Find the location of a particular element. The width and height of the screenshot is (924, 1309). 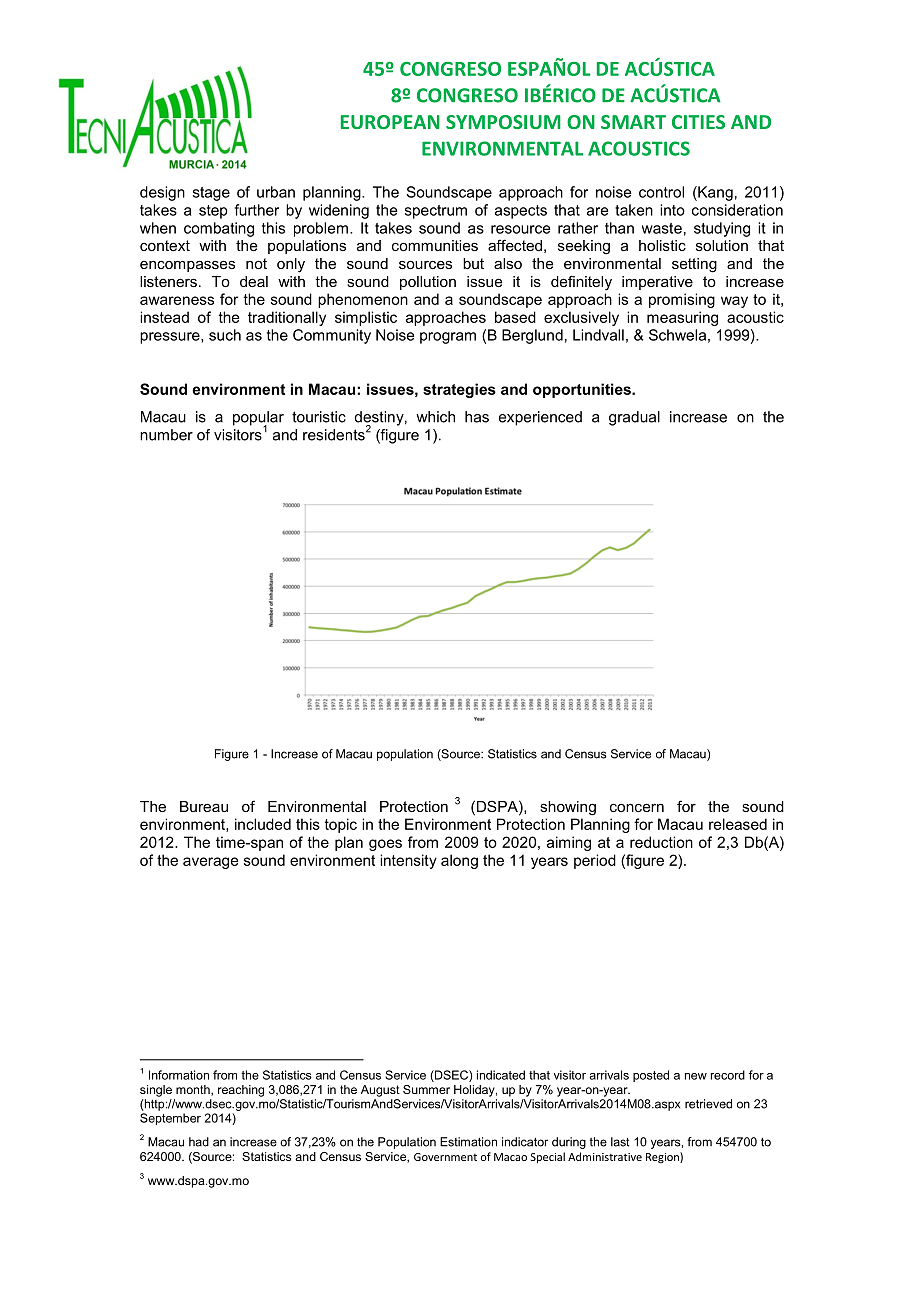

EUROPEAN is located at coordinates (390, 122).
